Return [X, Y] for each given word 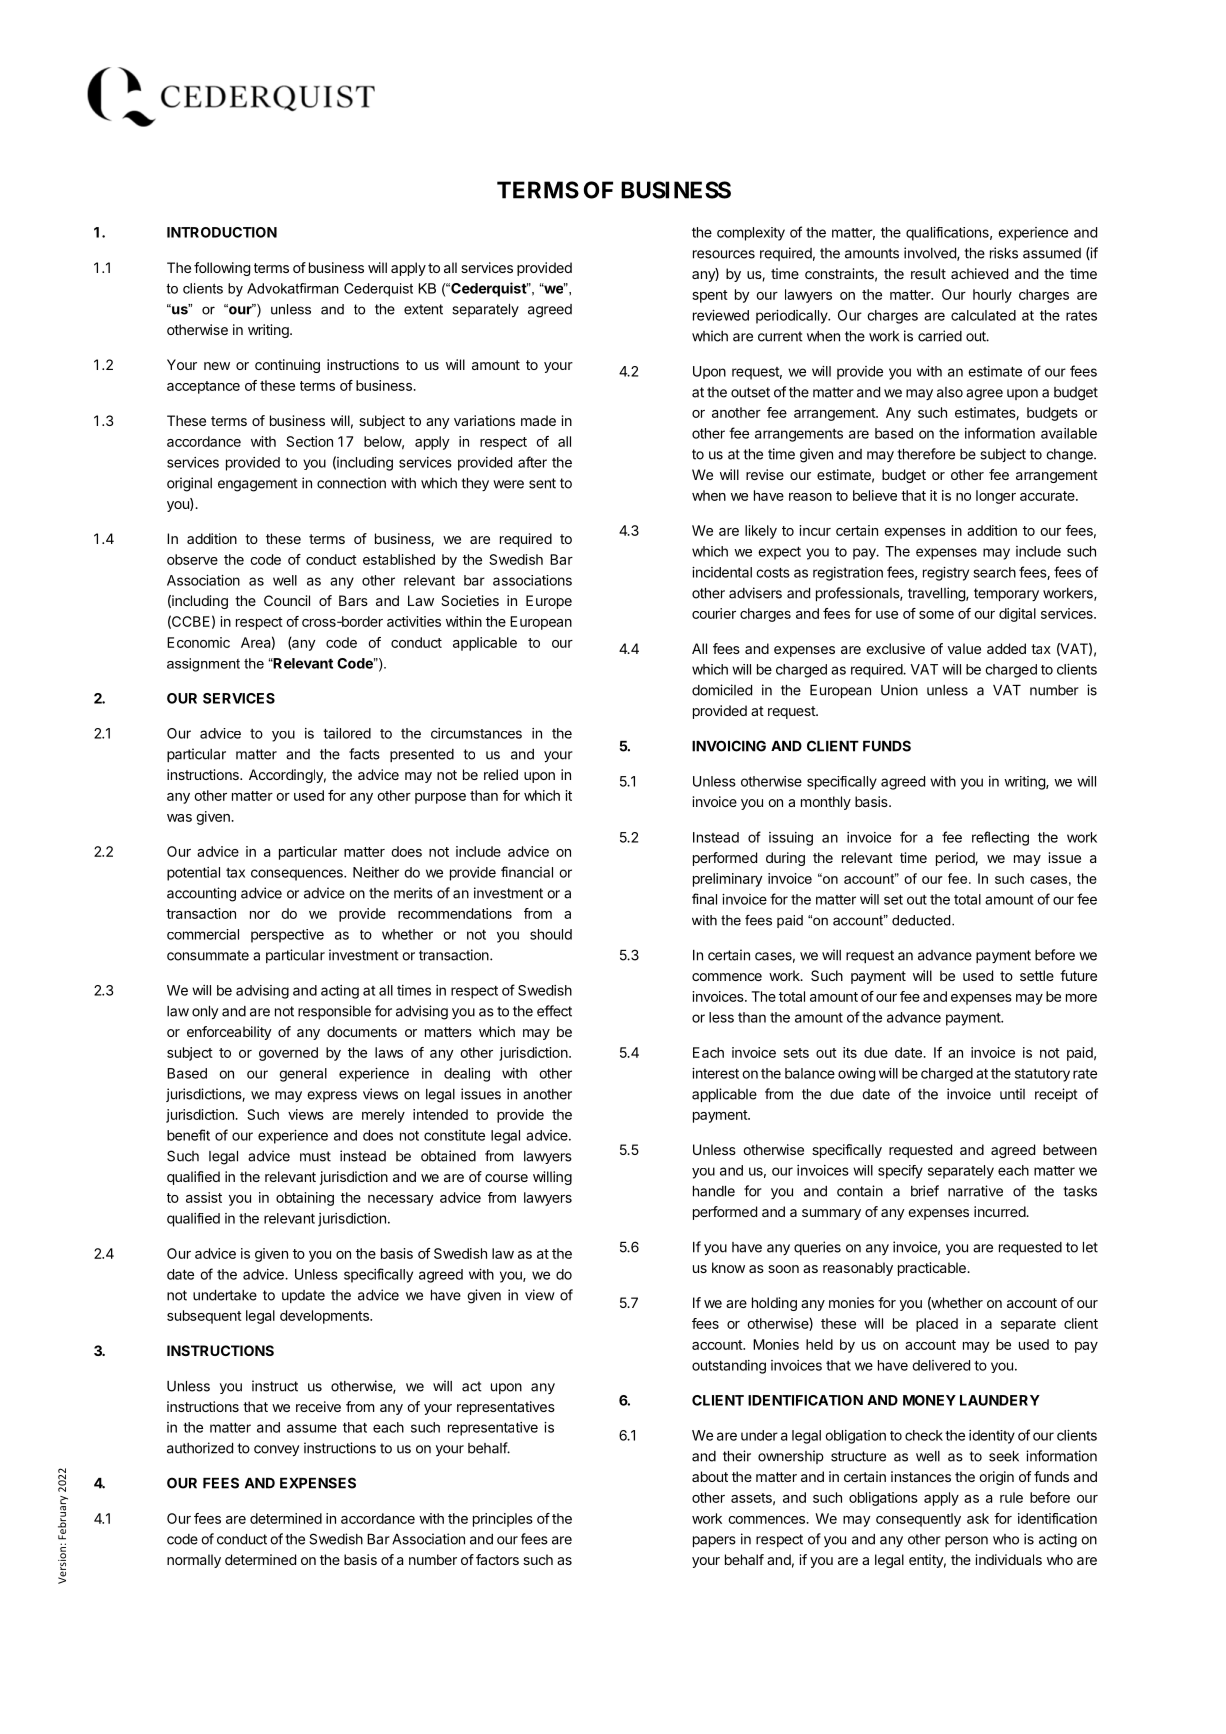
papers [714, 1541]
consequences [298, 875]
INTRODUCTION [222, 232]
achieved [979, 273]
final [704, 899]
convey [276, 1451]
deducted [922, 920]
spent [710, 296]
